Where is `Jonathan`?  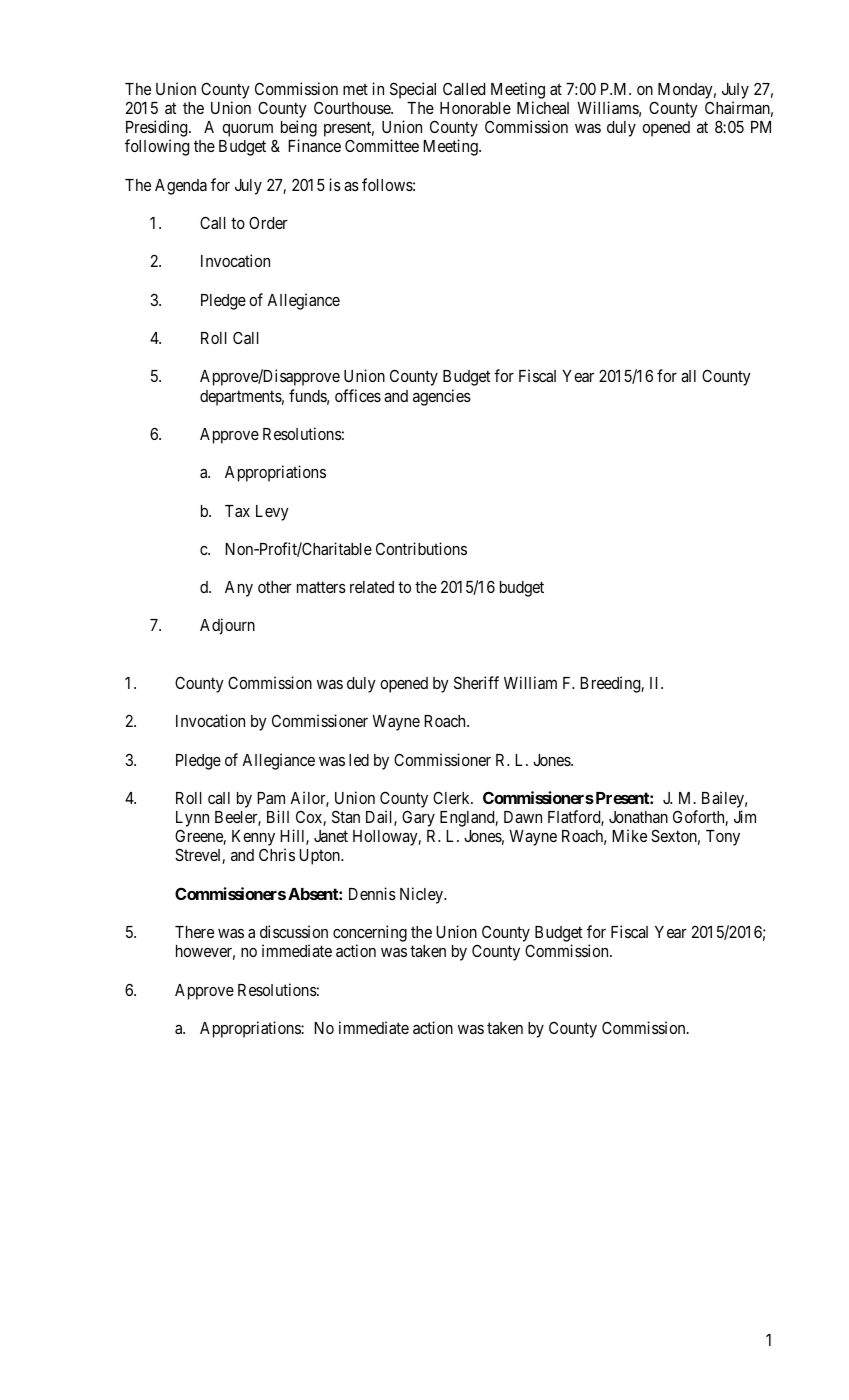 Jonathan is located at coordinates (638, 817).
